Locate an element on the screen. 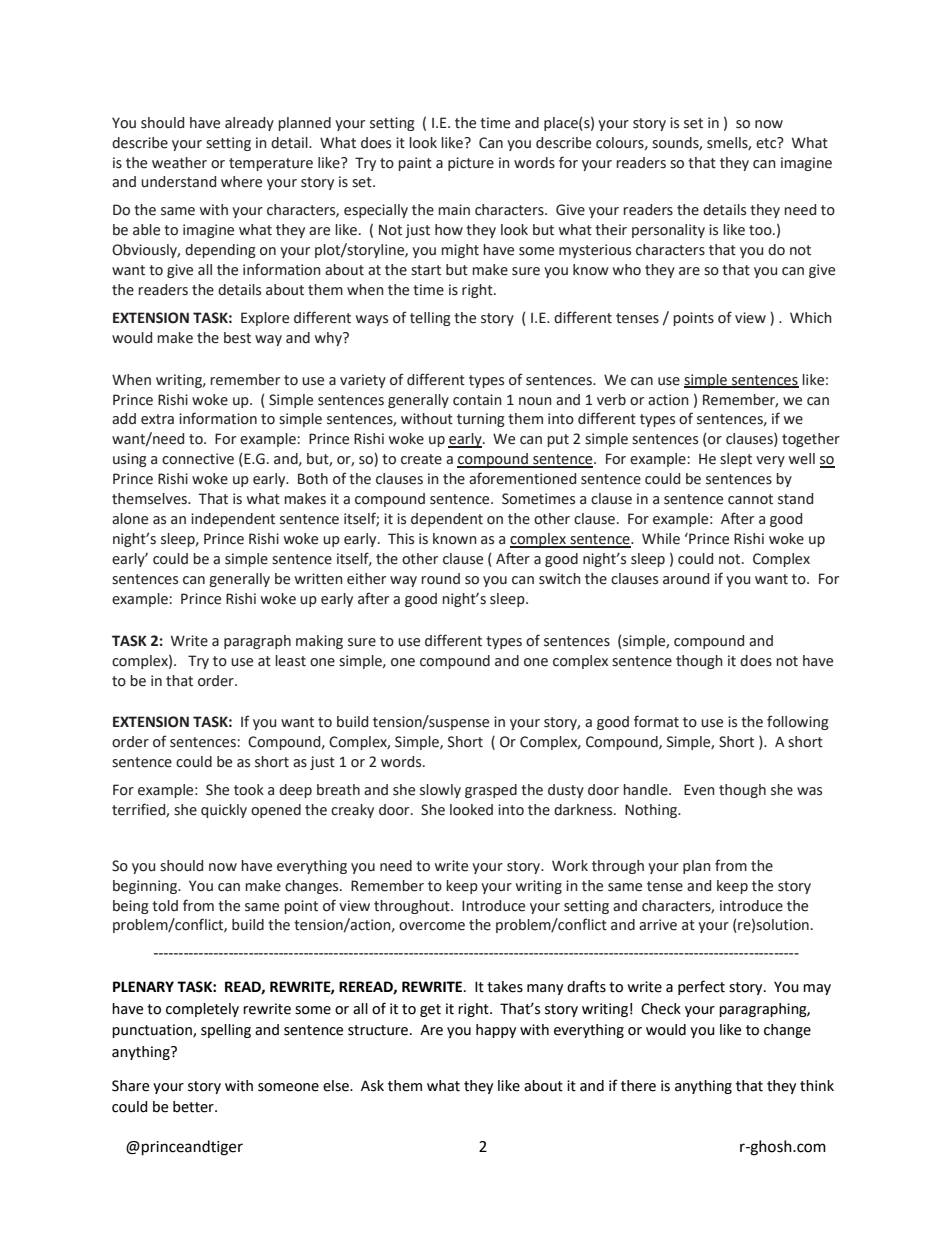  grasped is located at coordinates (491, 791).
